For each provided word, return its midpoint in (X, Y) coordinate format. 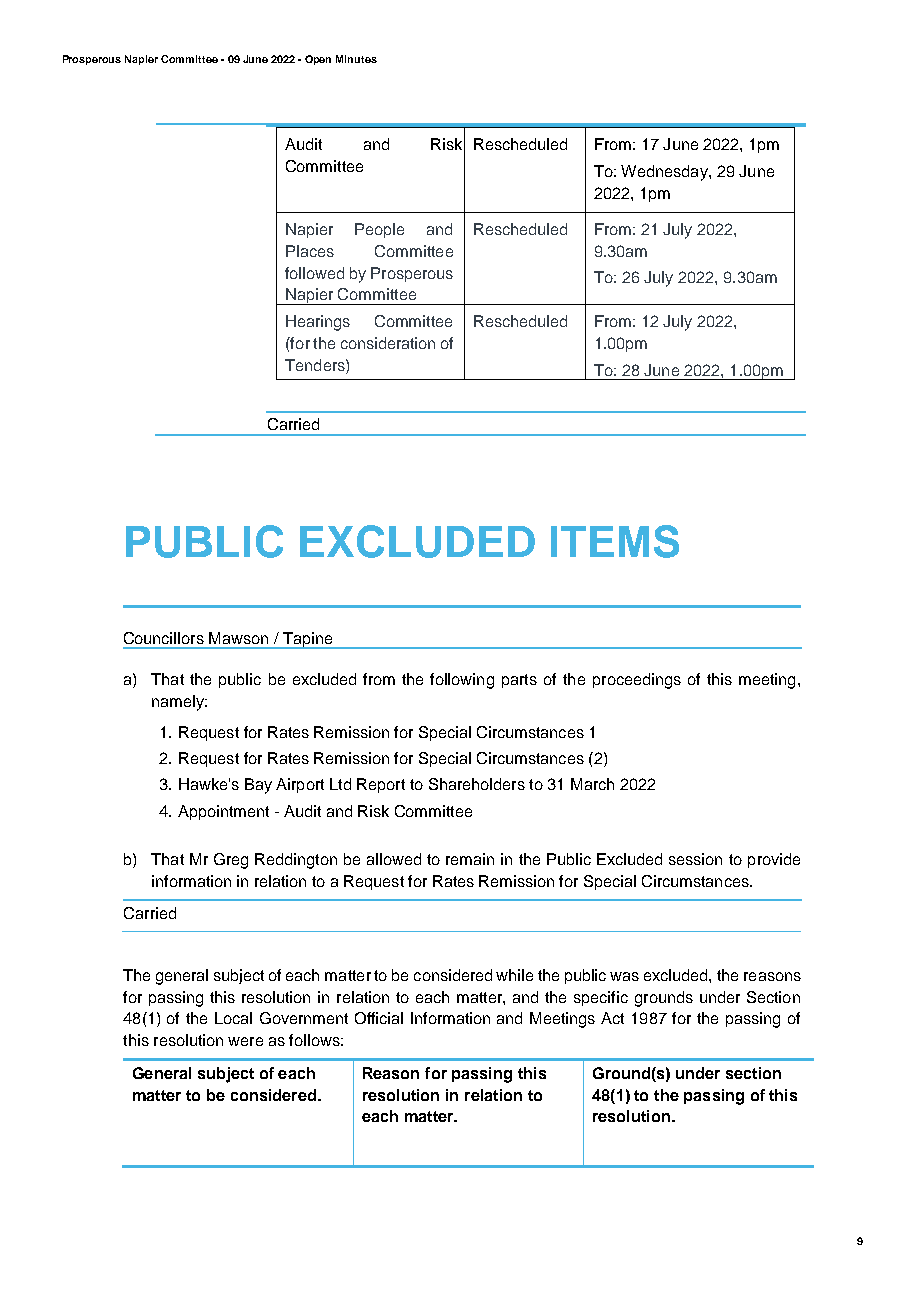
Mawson (238, 638)
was (624, 976)
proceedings (637, 681)
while (514, 975)
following (462, 681)
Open (318, 60)
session (695, 859)
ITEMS (615, 541)
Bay (258, 786)
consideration (388, 343)
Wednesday (665, 173)
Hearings (318, 323)
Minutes (356, 59)
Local (233, 1018)
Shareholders (477, 784)
